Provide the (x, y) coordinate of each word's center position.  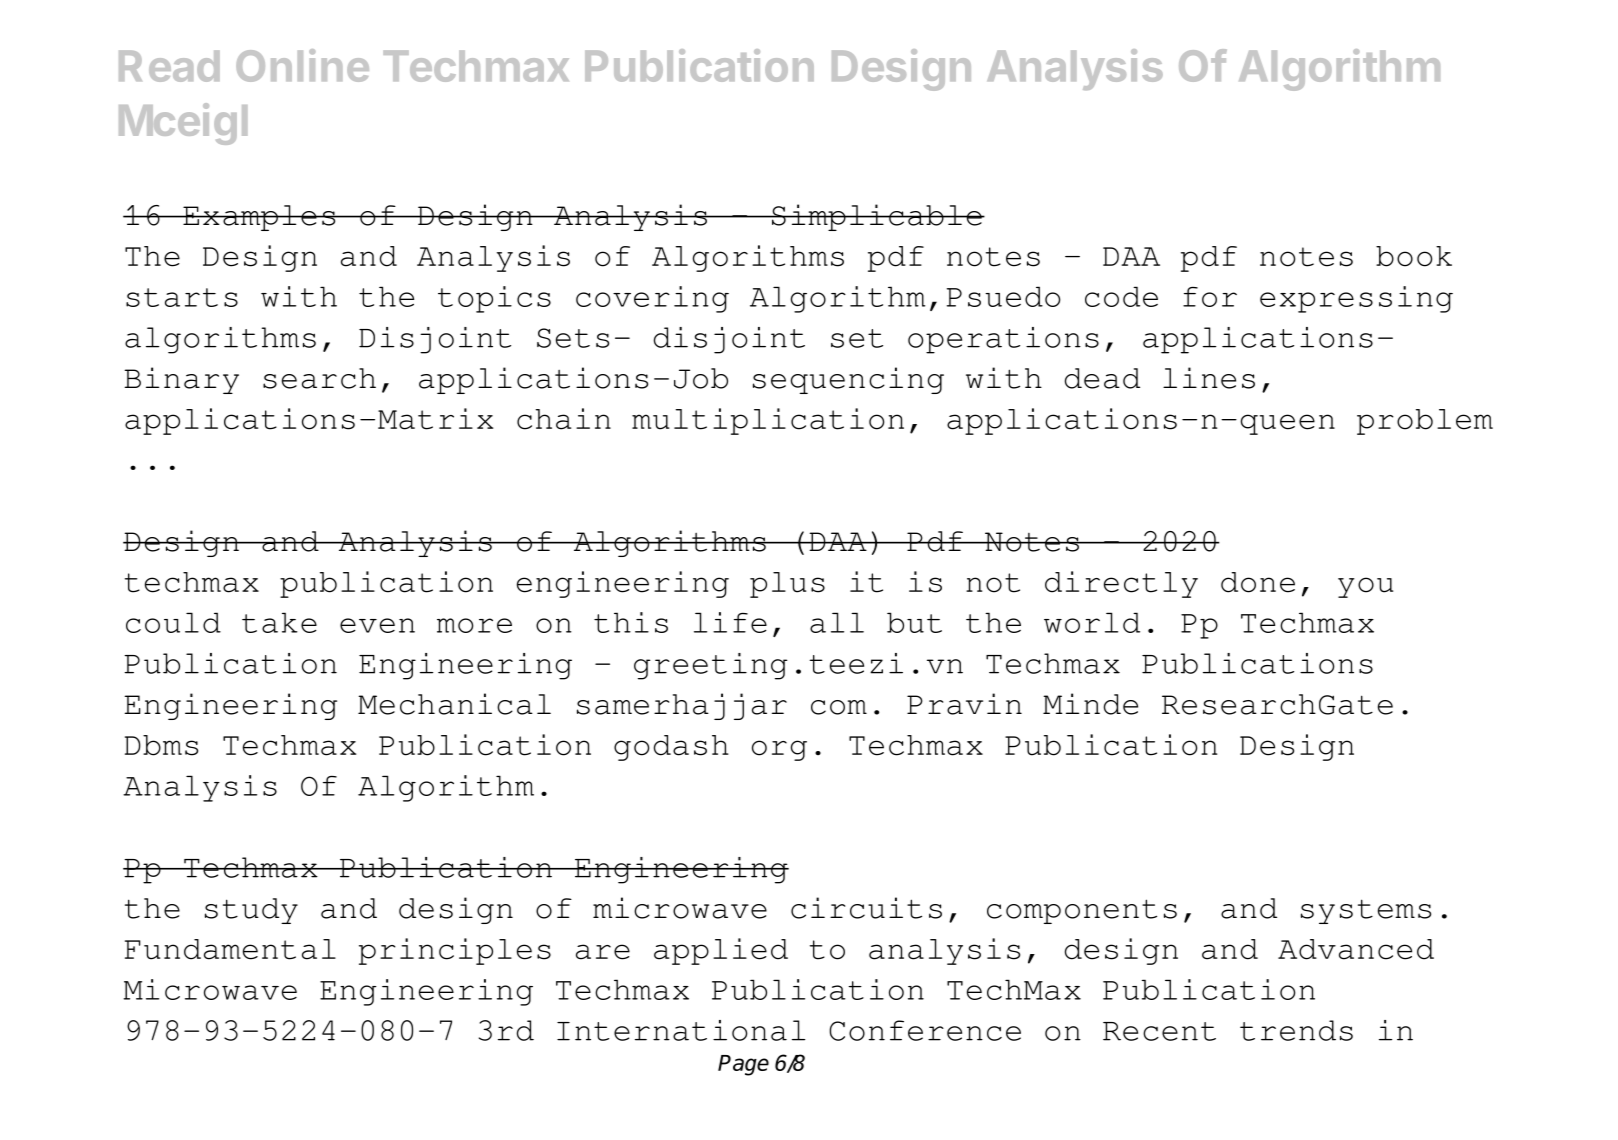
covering (652, 299)
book (1414, 256)
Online (302, 65)
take (279, 622)
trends (1296, 1030)
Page (743, 1065)
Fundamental (230, 949)
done (1258, 582)
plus (787, 585)
